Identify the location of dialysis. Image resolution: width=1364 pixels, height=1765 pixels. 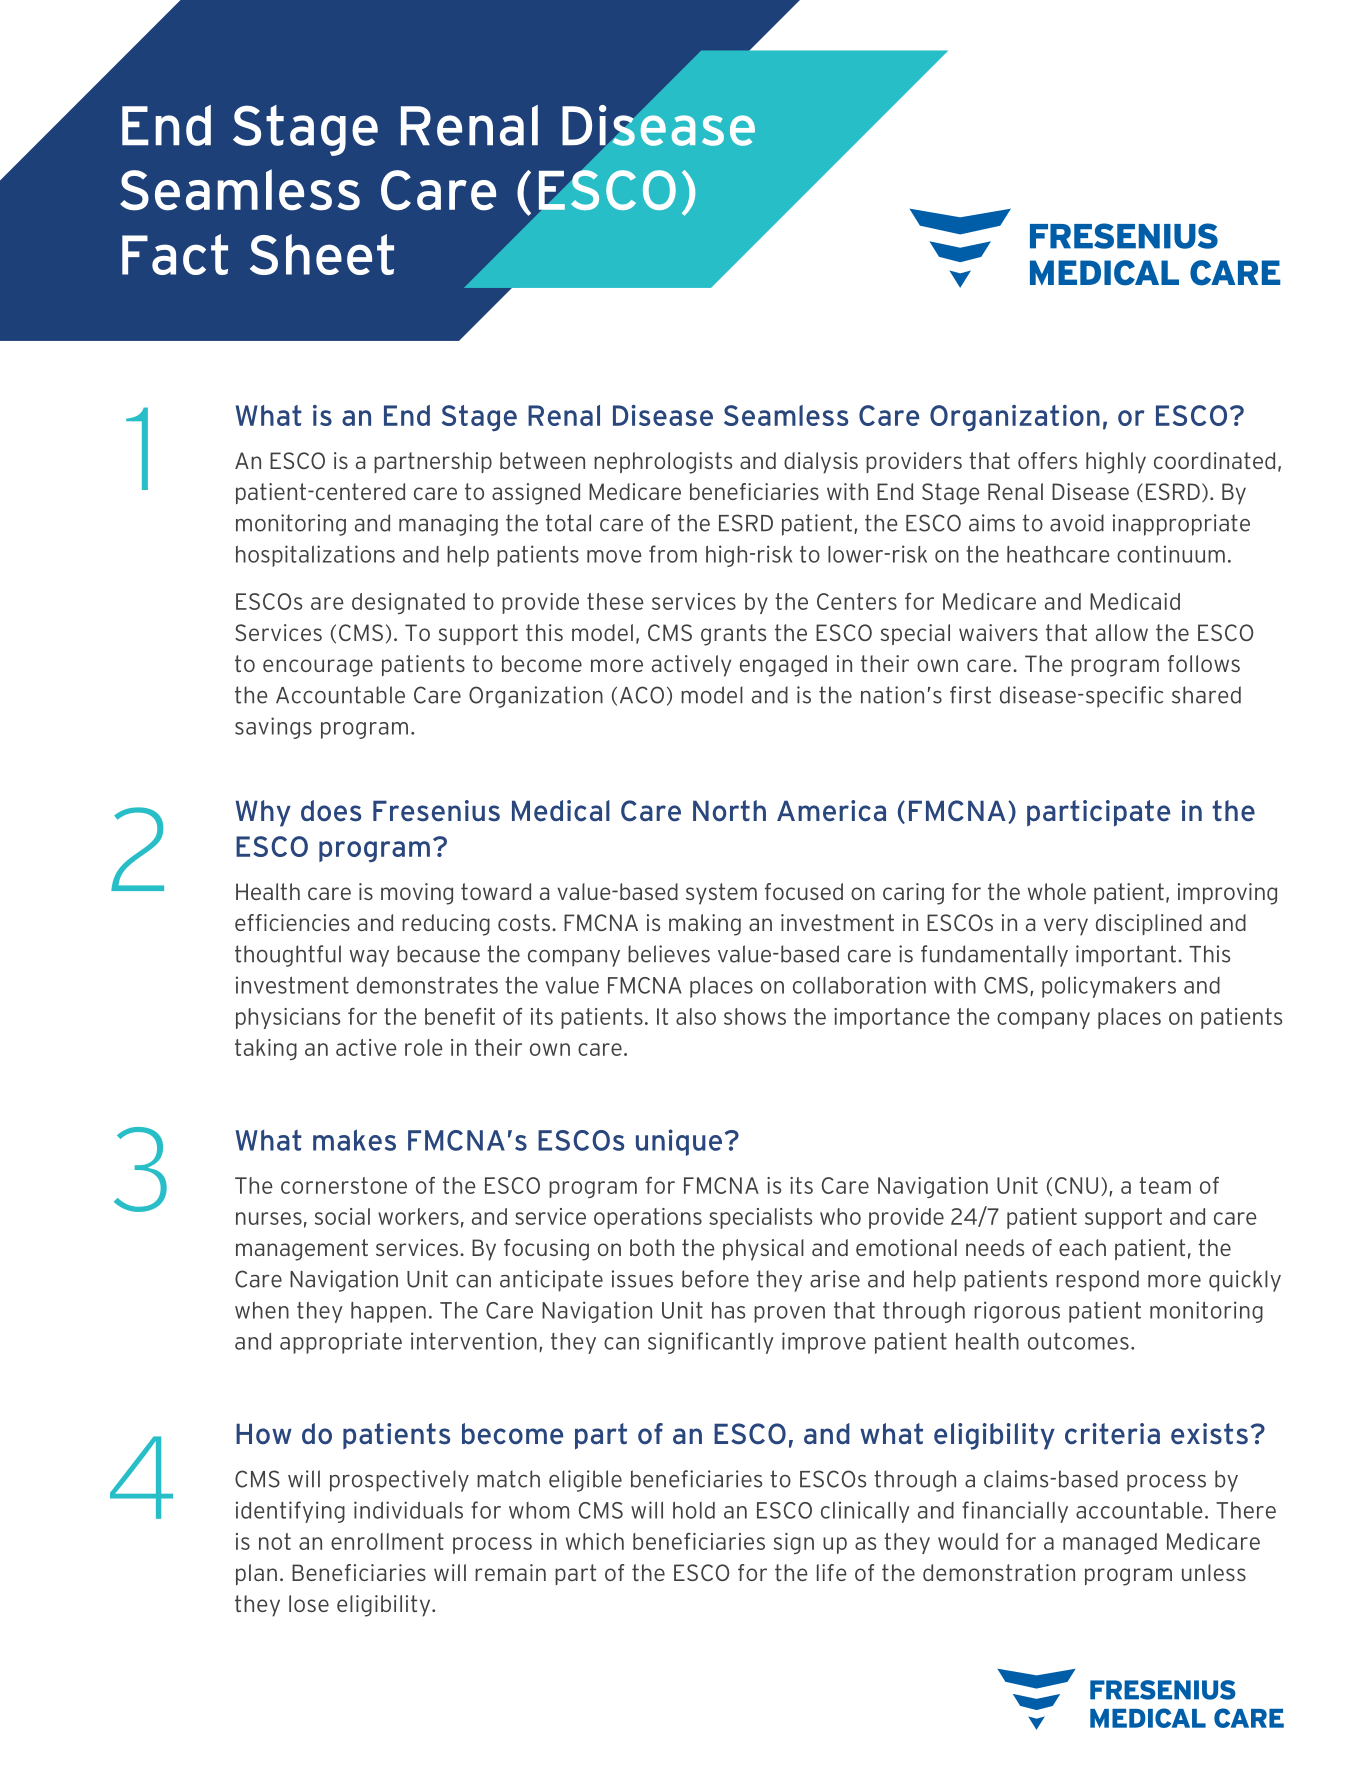
(821, 463).
